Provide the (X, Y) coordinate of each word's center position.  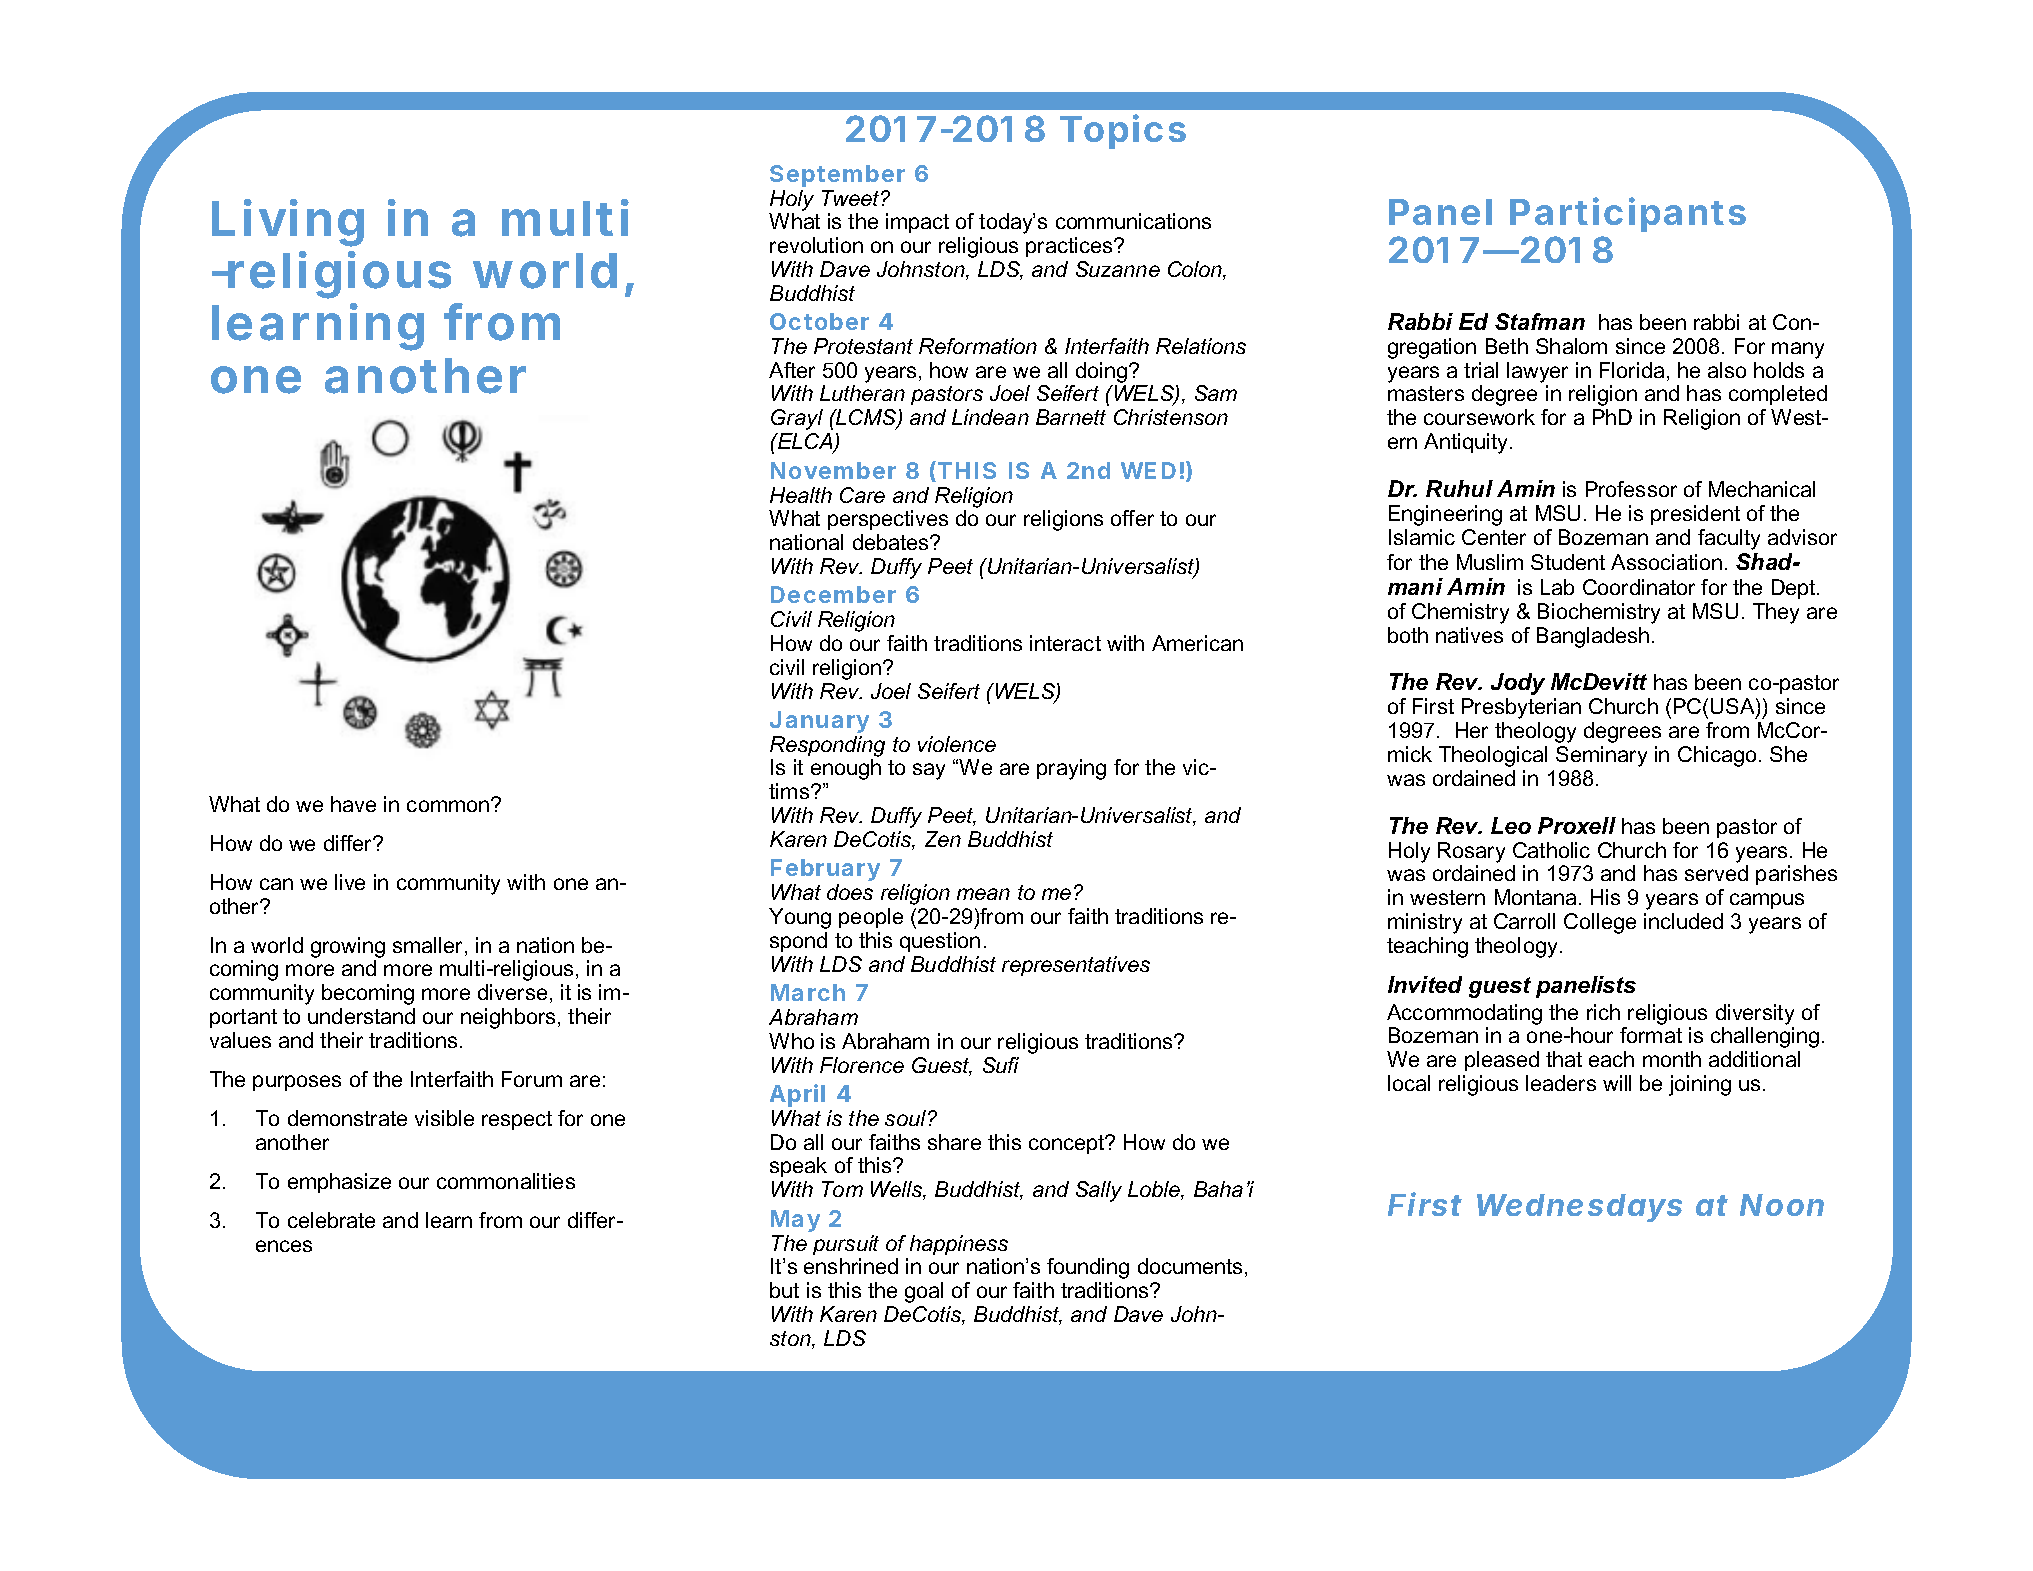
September (837, 176)
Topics (1123, 131)
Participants (1628, 214)
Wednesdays (1579, 1208)
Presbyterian (1521, 708)
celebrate (331, 1220)
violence (957, 744)
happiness (959, 1245)
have (353, 804)
